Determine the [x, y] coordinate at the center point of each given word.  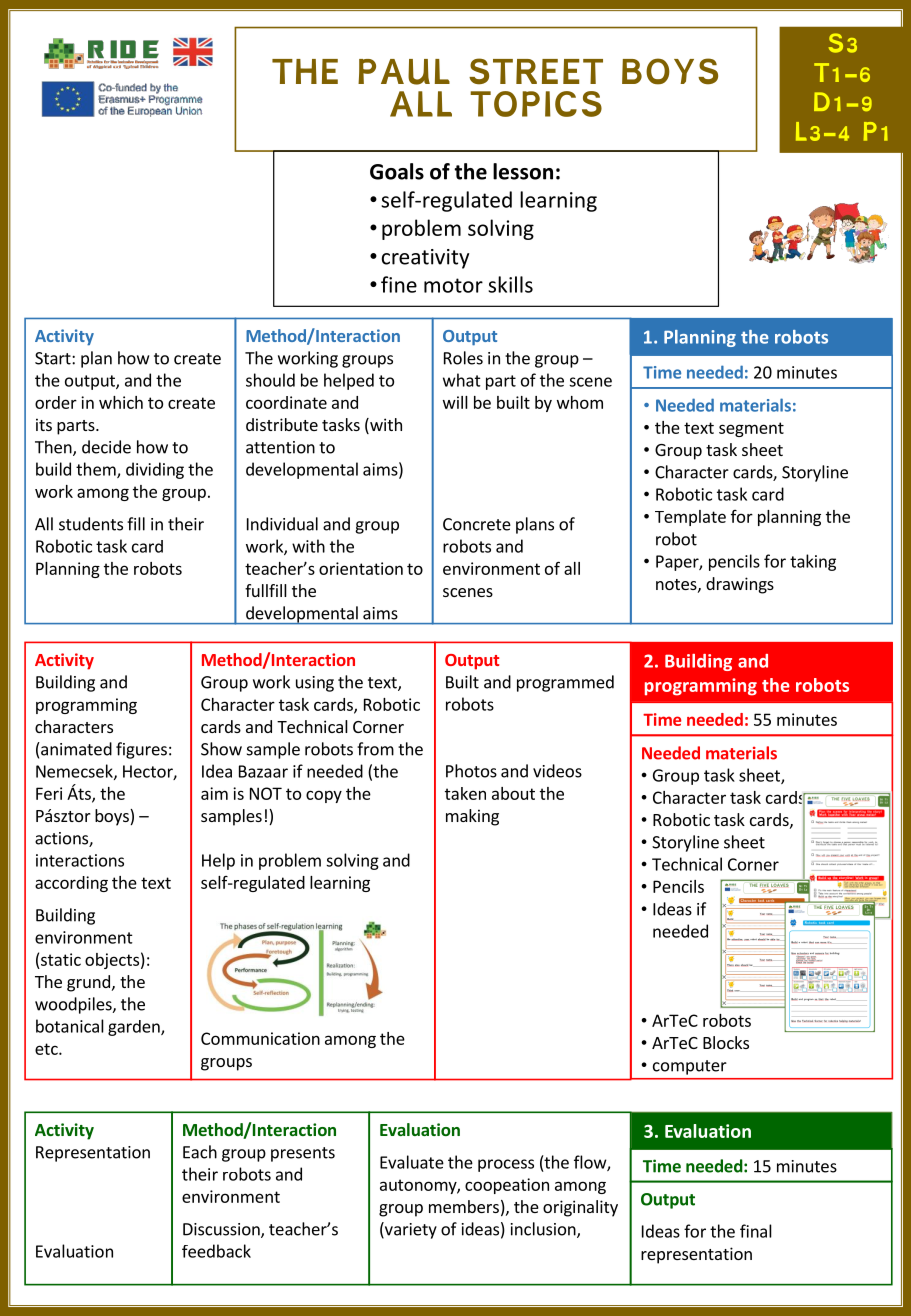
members [464, 1206]
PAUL [404, 72]
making [472, 817]
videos [557, 771]
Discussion [222, 1230]
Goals [397, 171]
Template [690, 518]
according [71, 884]
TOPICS [536, 104]
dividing [155, 470]
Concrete [477, 524]
